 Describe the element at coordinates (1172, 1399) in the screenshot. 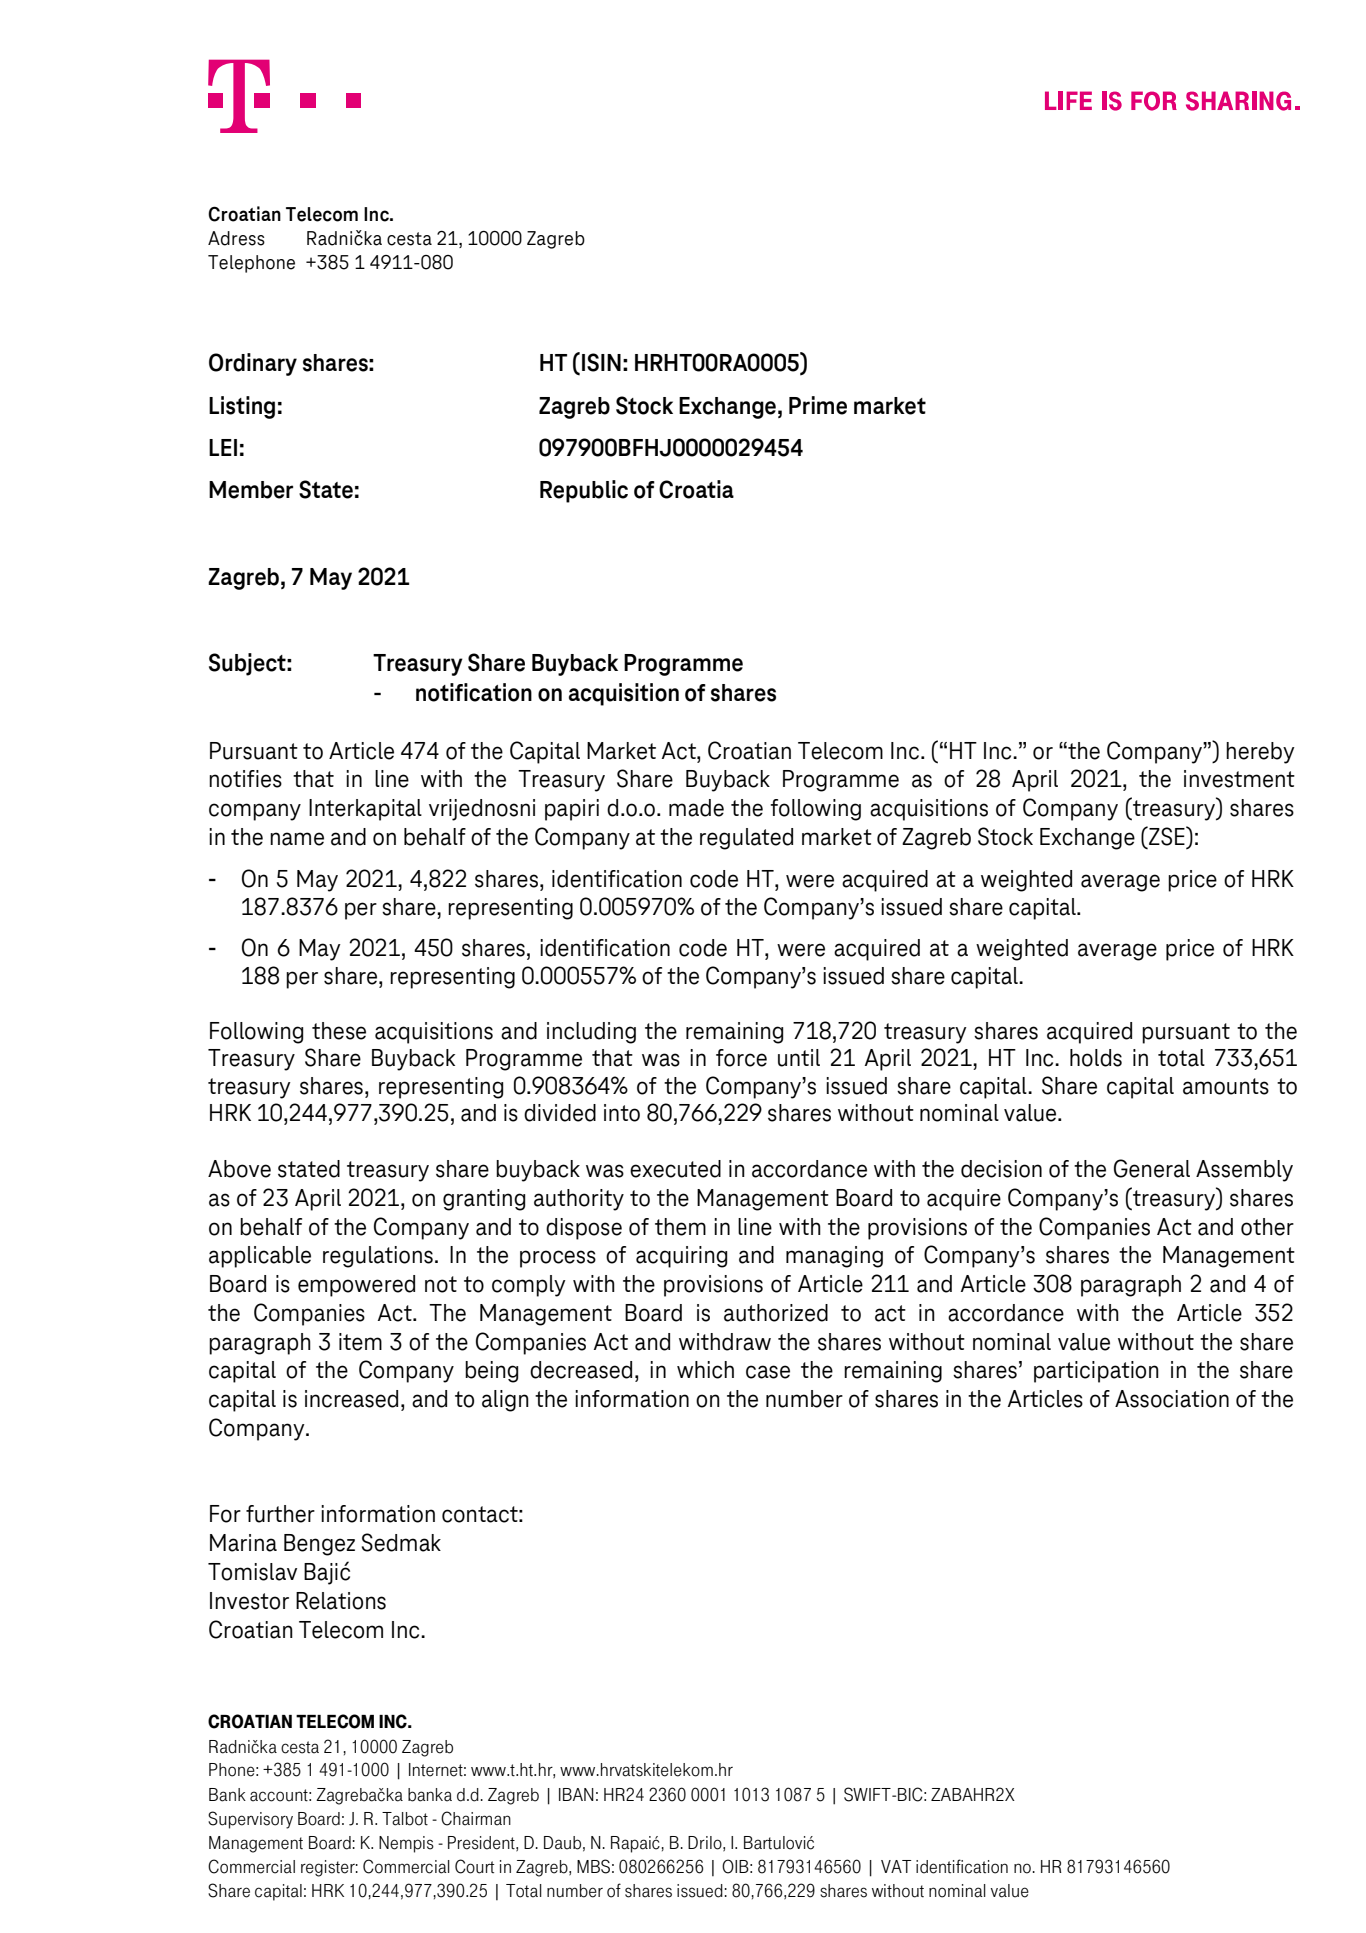

I see `Association` at that location.
